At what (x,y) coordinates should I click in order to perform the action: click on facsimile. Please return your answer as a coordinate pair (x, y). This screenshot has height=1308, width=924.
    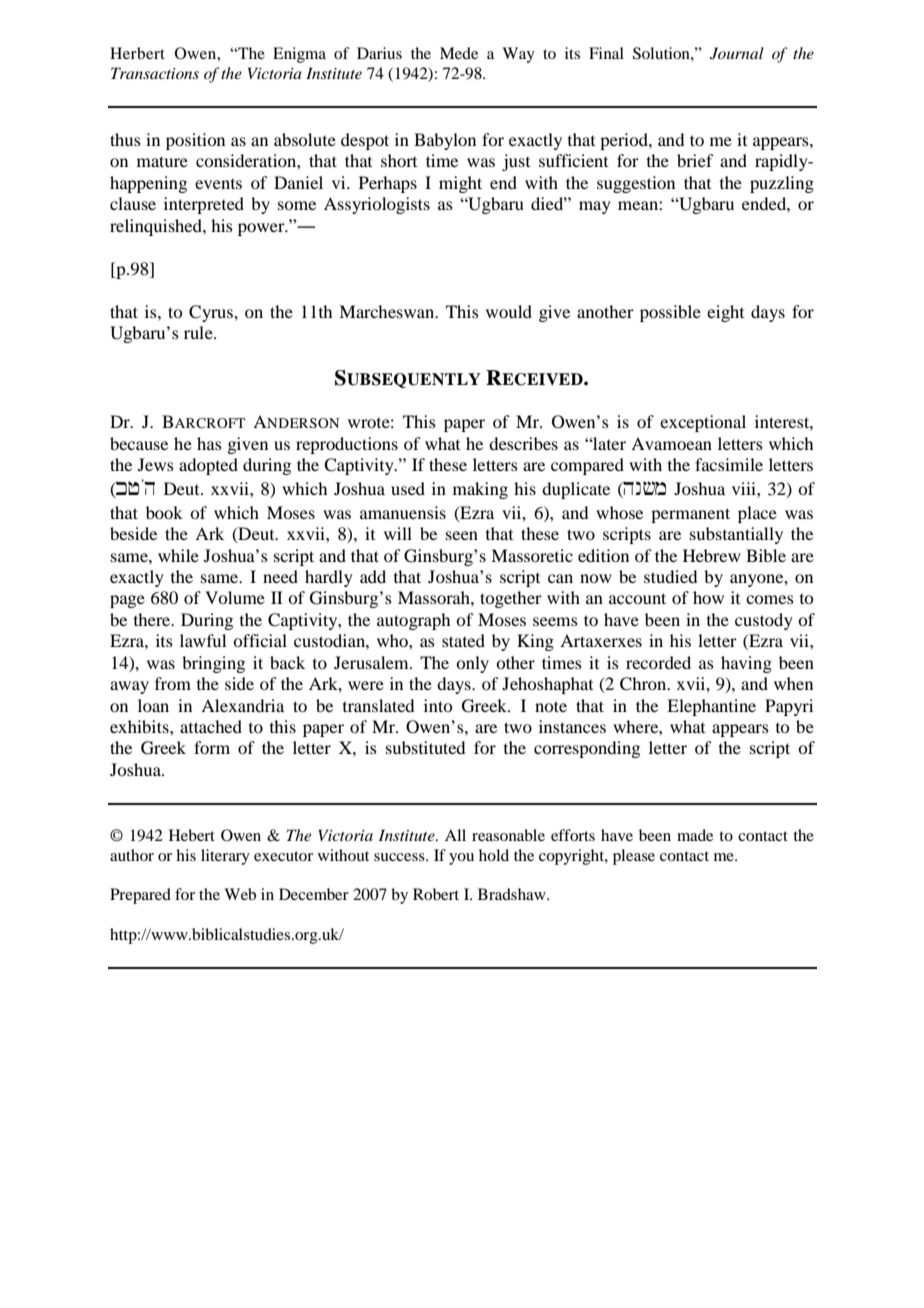
    Looking at the image, I should click on (729, 464).
